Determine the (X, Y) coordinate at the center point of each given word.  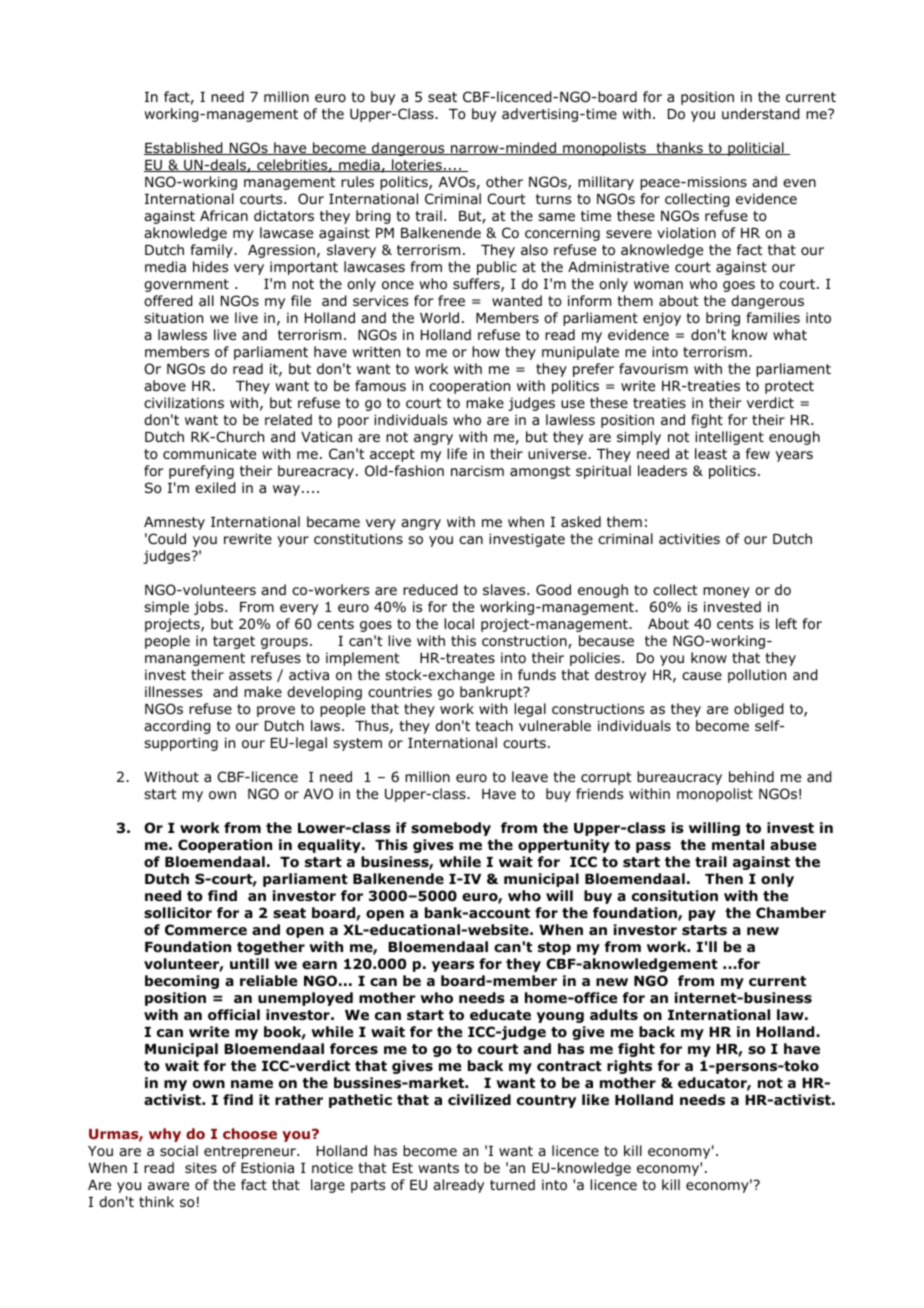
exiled (215, 488)
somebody (451, 829)
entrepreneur (251, 1152)
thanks (679, 148)
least (711, 453)
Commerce (206, 930)
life (457, 453)
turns (553, 199)
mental (738, 844)
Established (184, 148)
